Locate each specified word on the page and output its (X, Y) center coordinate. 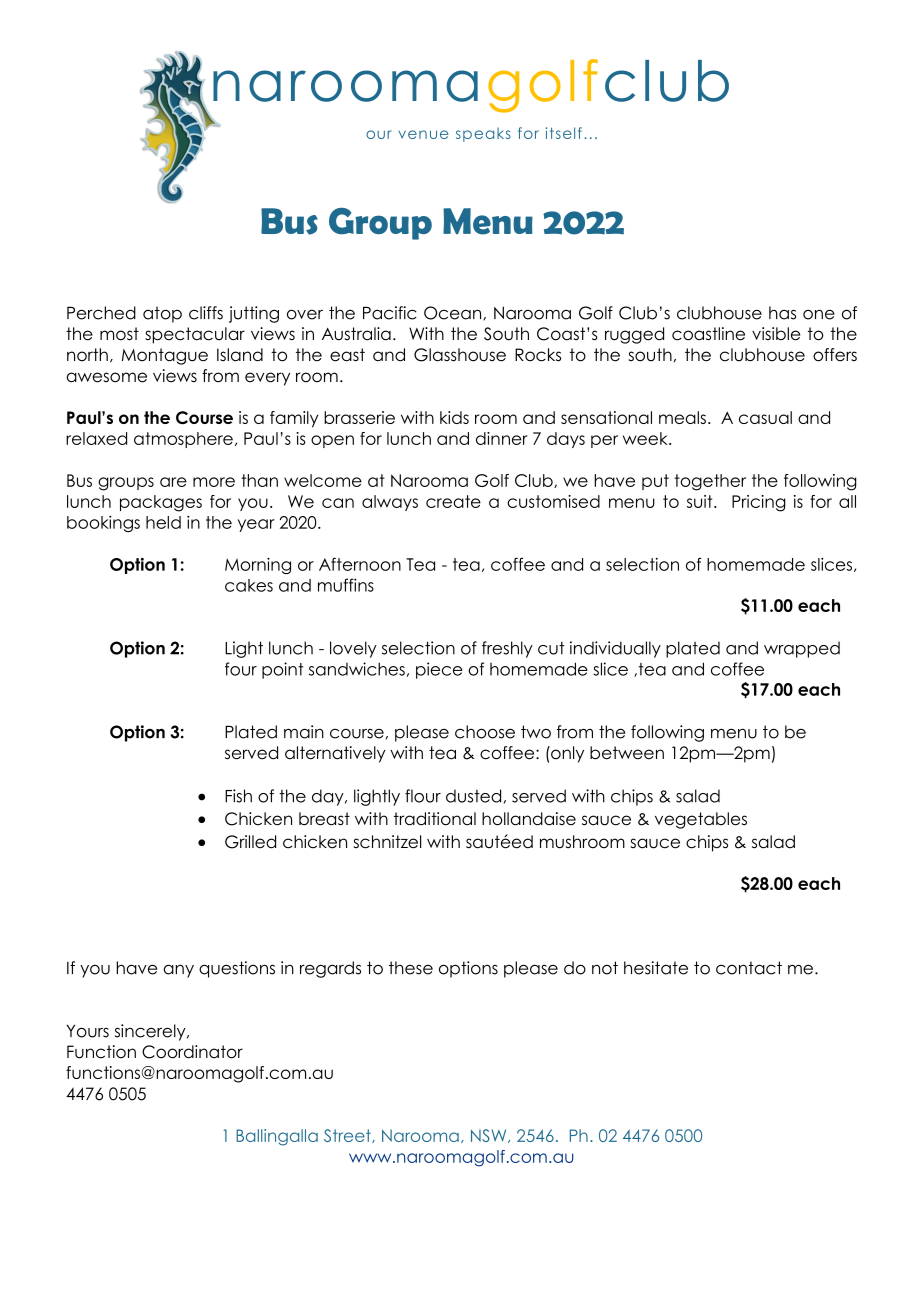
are (173, 482)
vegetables (701, 820)
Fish (238, 796)
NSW (490, 1136)
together (710, 482)
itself (564, 133)
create (453, 501)
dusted (473, 796)
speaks (483, 134)
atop (162, 314)
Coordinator (192, 1052)
